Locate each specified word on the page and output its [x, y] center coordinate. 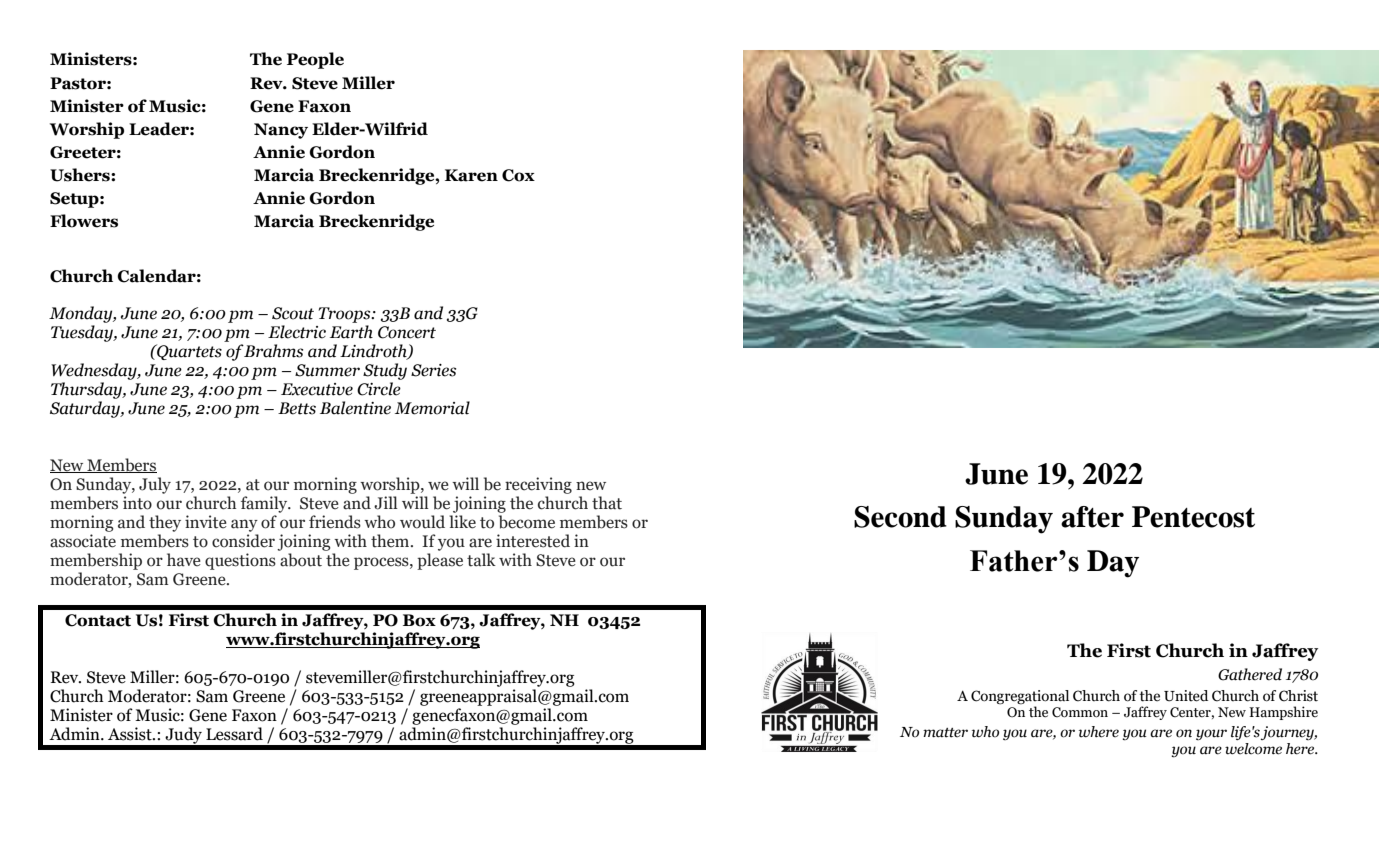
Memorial [432, 408]
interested [533, 541]
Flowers [84, 221]
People [315, 60]
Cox [518, 175]
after [1092, 517]
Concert [407, 332]
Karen [471, 175]
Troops [346, 315]
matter [945, 733]
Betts [297, 408]
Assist [131, 734]
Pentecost [1193, 517]
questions [240, 561]
